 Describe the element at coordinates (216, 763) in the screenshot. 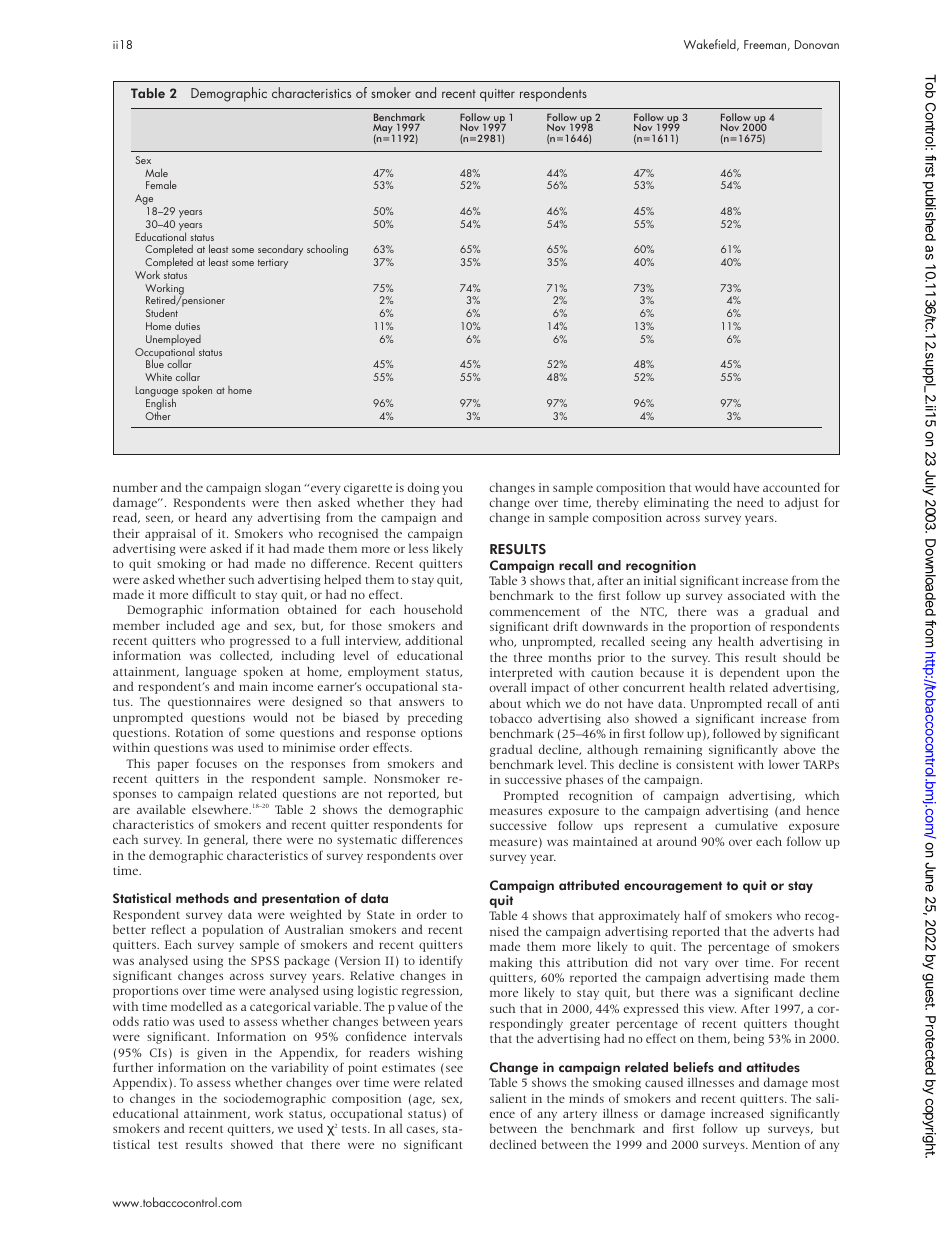

I see `focuses` at that location.
